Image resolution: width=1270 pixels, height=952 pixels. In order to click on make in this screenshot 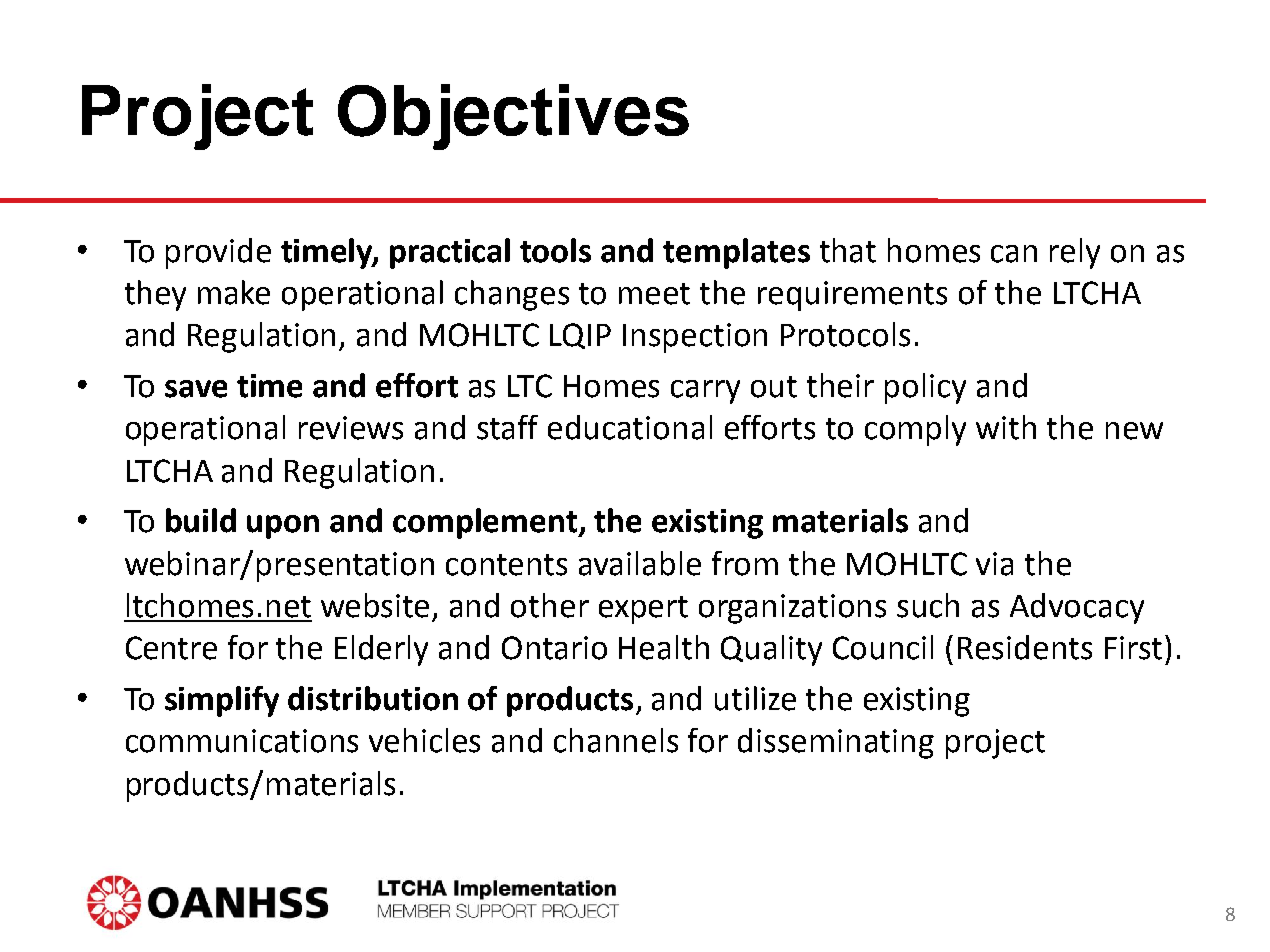, I will do `click(234, 292)`.
